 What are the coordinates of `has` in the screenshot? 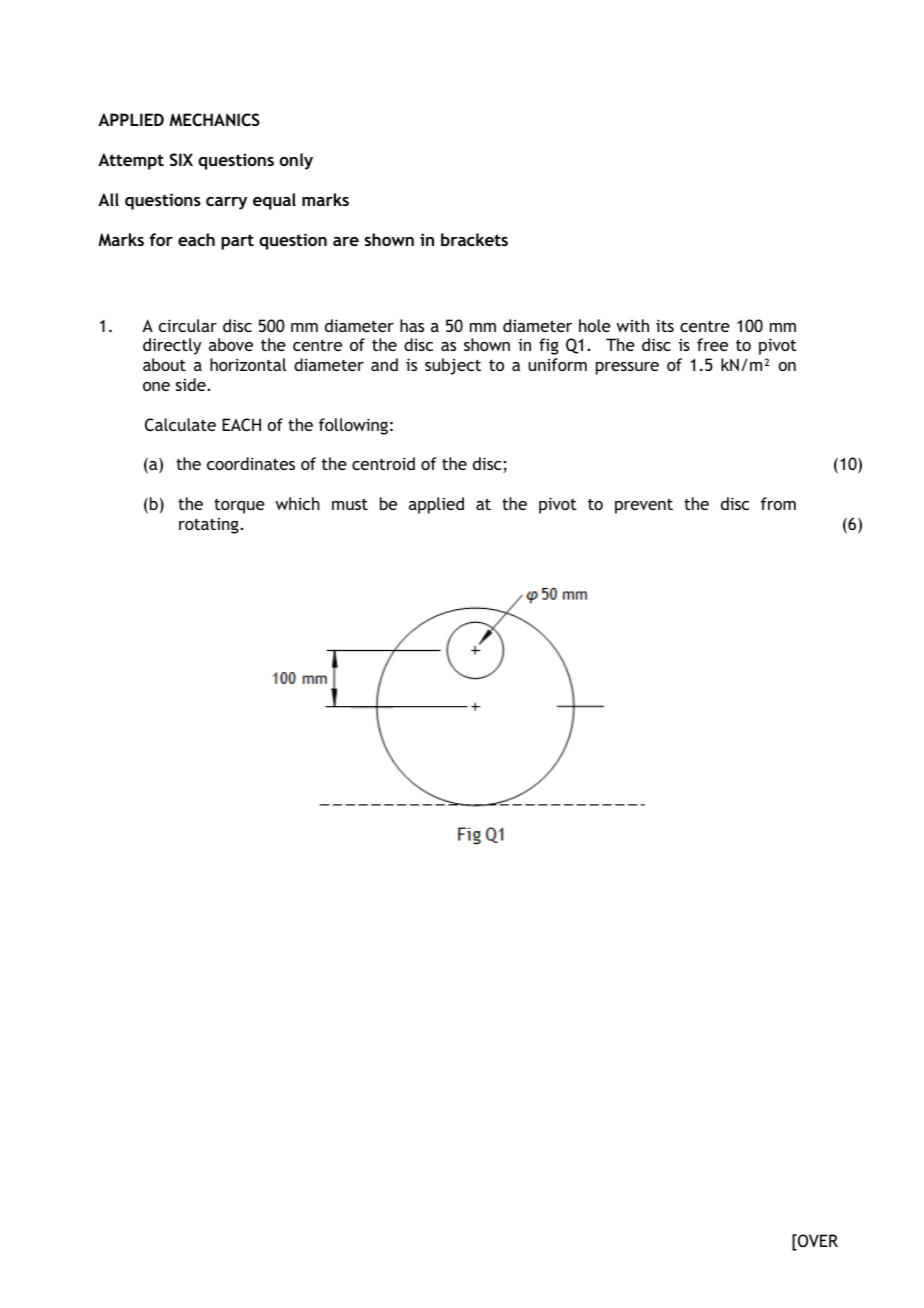 It's located at (412, 325).
